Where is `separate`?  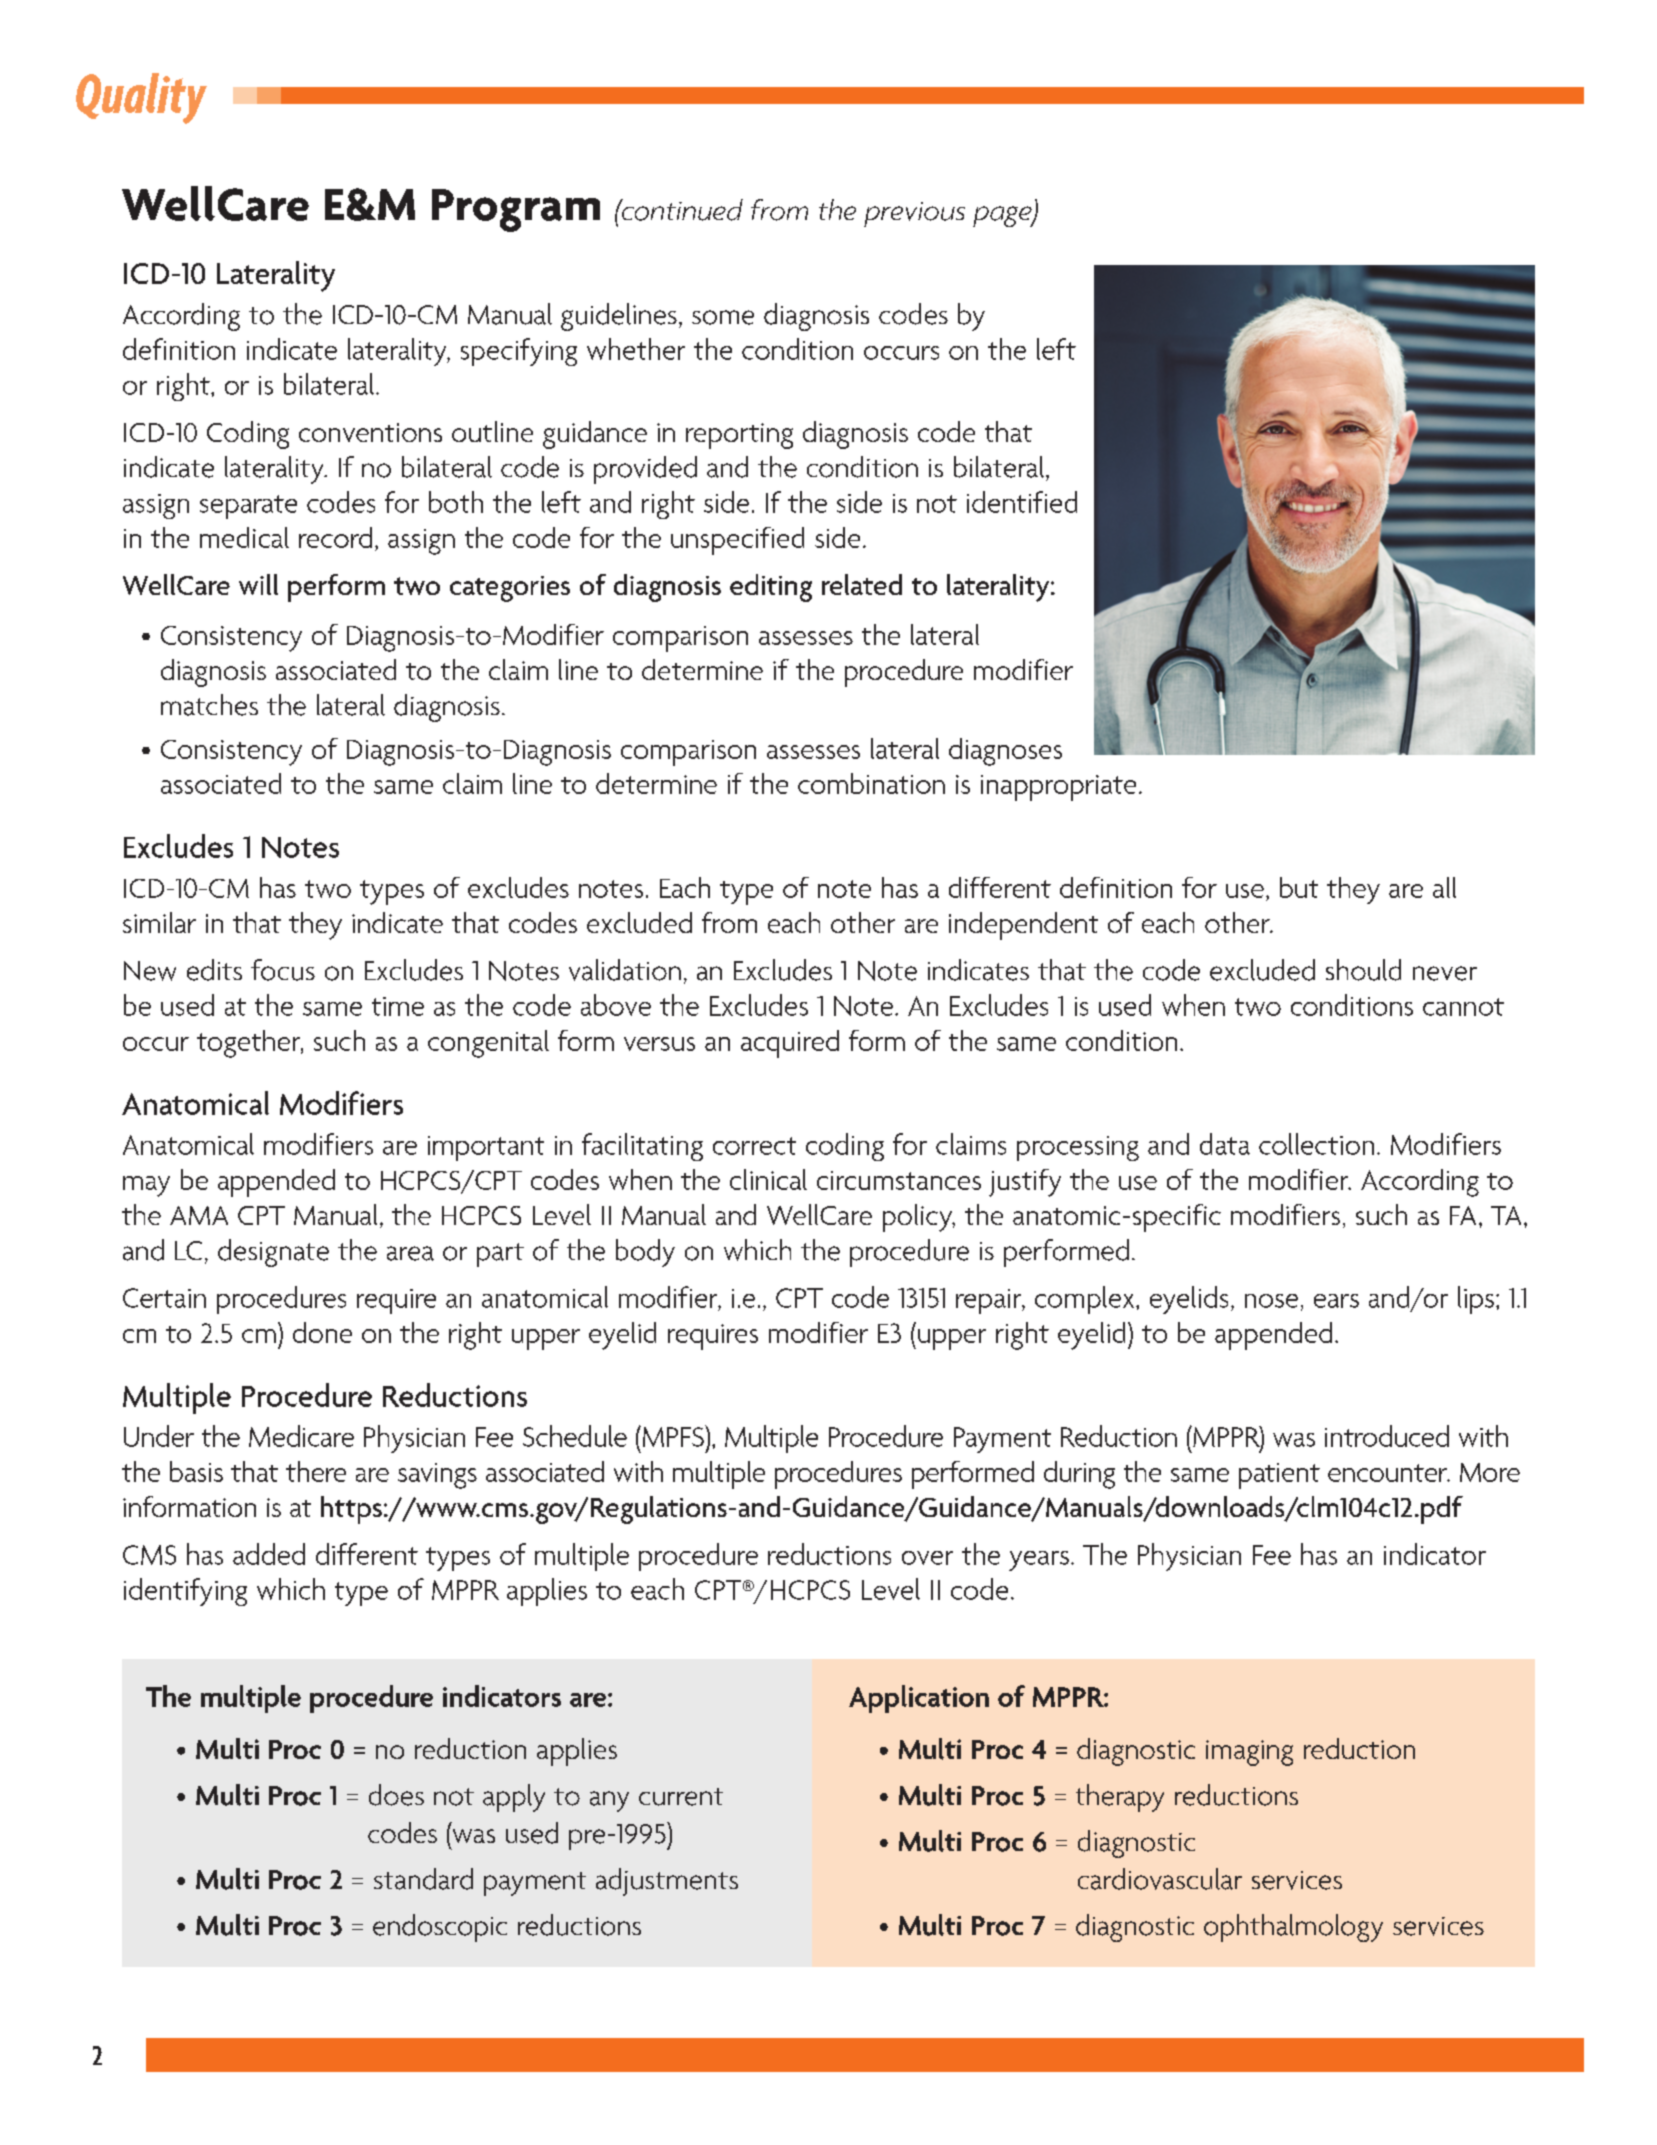 separate is located at coordinates (248, 507).
